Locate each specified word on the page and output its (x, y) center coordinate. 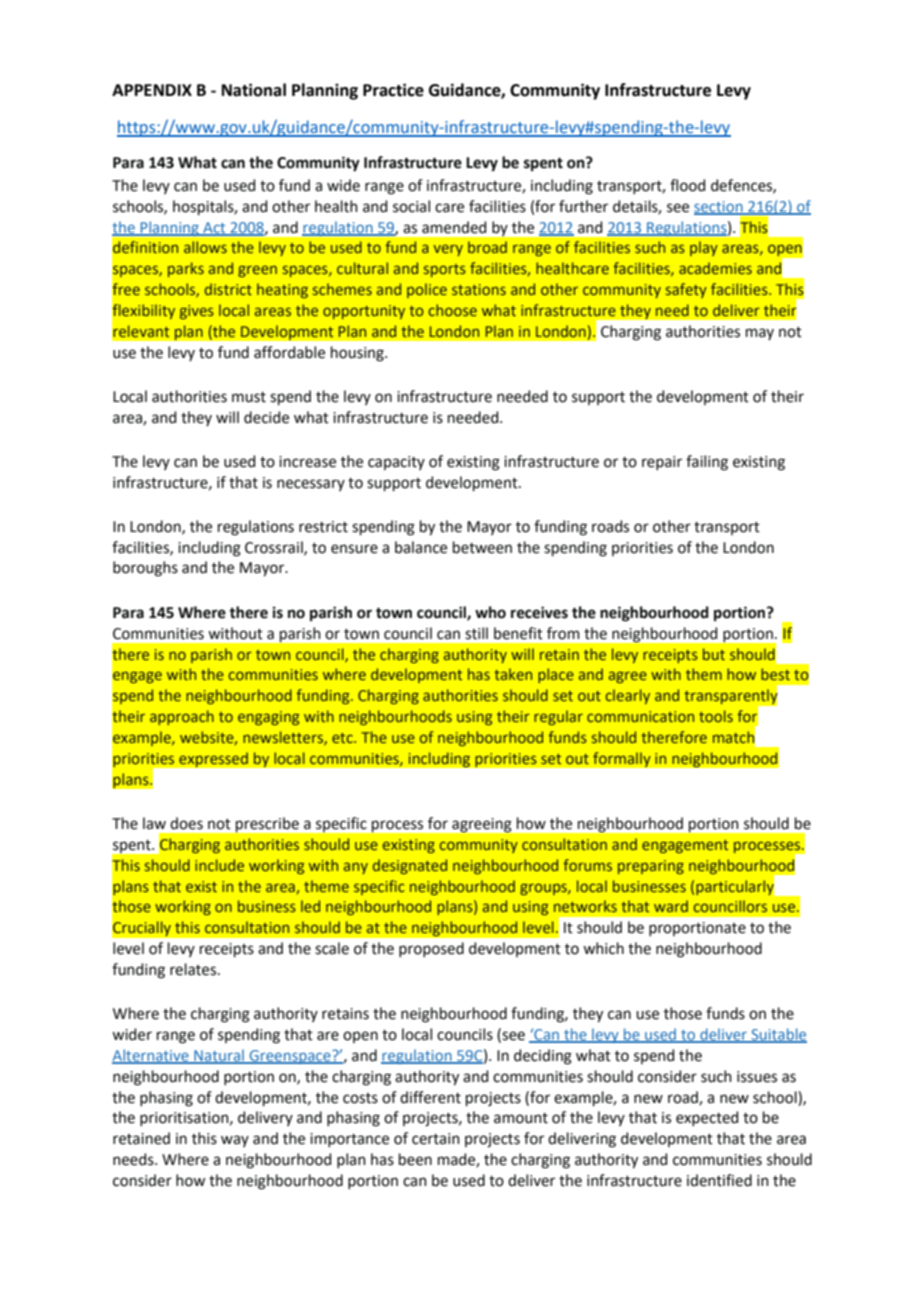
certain (436, 1139)
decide (266, 417)
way (235, 1141)
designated (410, 866)
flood (687, 185)
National (254, 90)
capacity (396, 463)
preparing (651, 867)
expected (707, 1118)
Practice (393, 90)
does (186, 823)
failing (707, 463)
